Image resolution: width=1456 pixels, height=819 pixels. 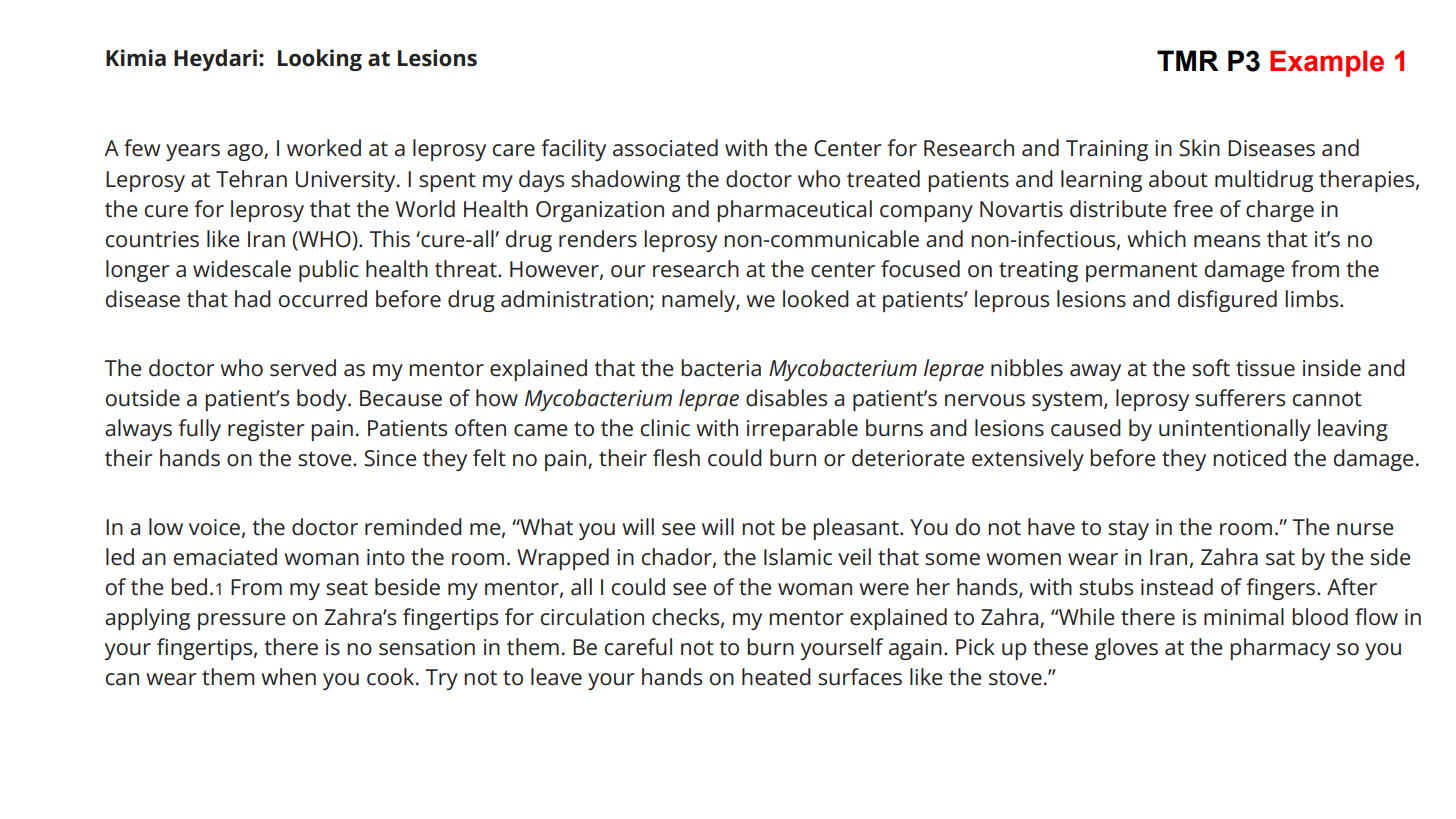 What do you see at coordinates (329, 271) in the screenshot?
I see `public` at bounding box center [329, 271].
